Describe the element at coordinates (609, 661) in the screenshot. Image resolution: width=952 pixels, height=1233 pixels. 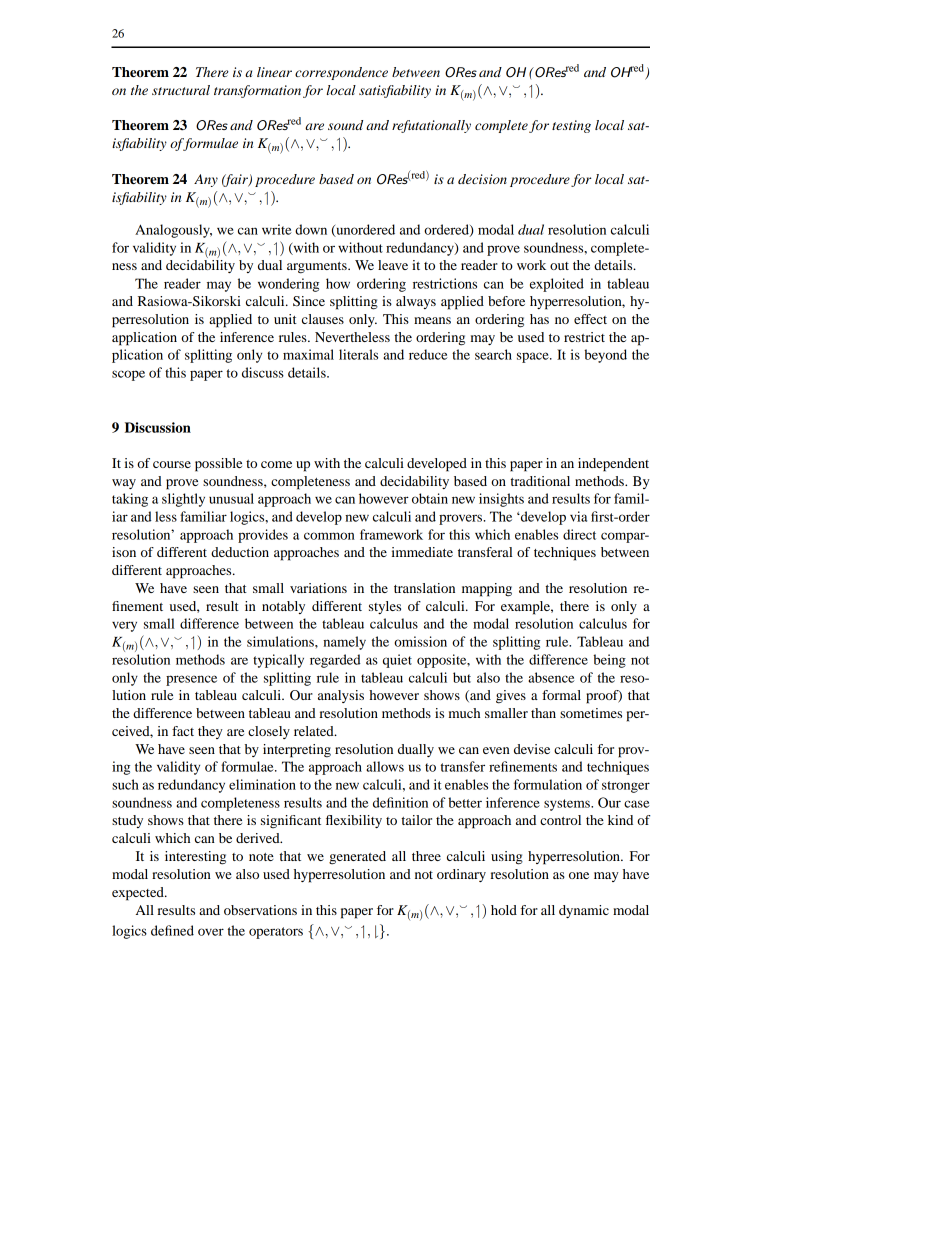
I see `being` at that location.
